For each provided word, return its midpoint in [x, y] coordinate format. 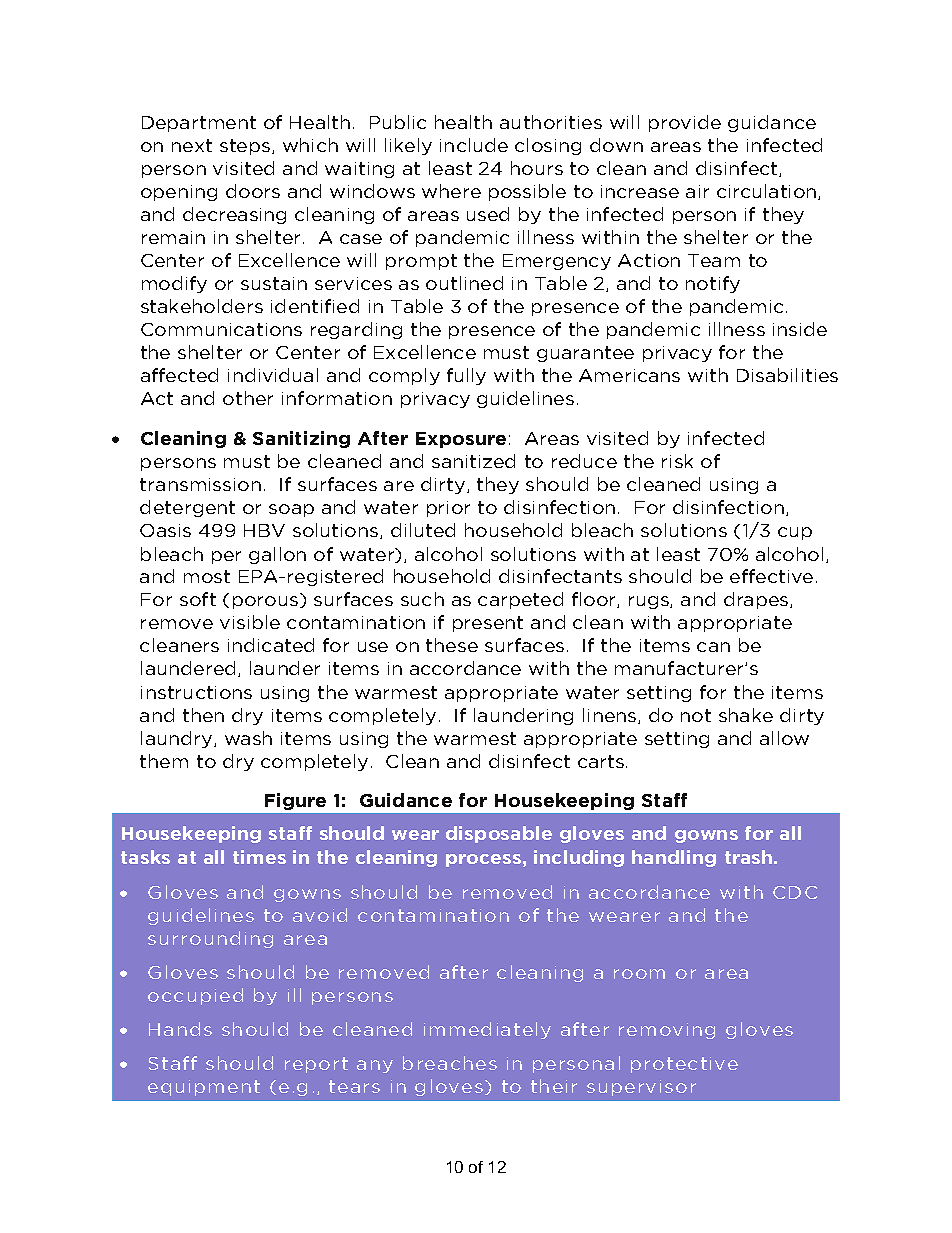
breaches [450, 1063]
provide [685, 123]
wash [248, 738]
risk [677, 461]
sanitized [473, 461]
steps [246, 147]
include [474, 145]
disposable [499, 834]
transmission [200, 484]
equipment [204, 1088]
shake [746, 715]
